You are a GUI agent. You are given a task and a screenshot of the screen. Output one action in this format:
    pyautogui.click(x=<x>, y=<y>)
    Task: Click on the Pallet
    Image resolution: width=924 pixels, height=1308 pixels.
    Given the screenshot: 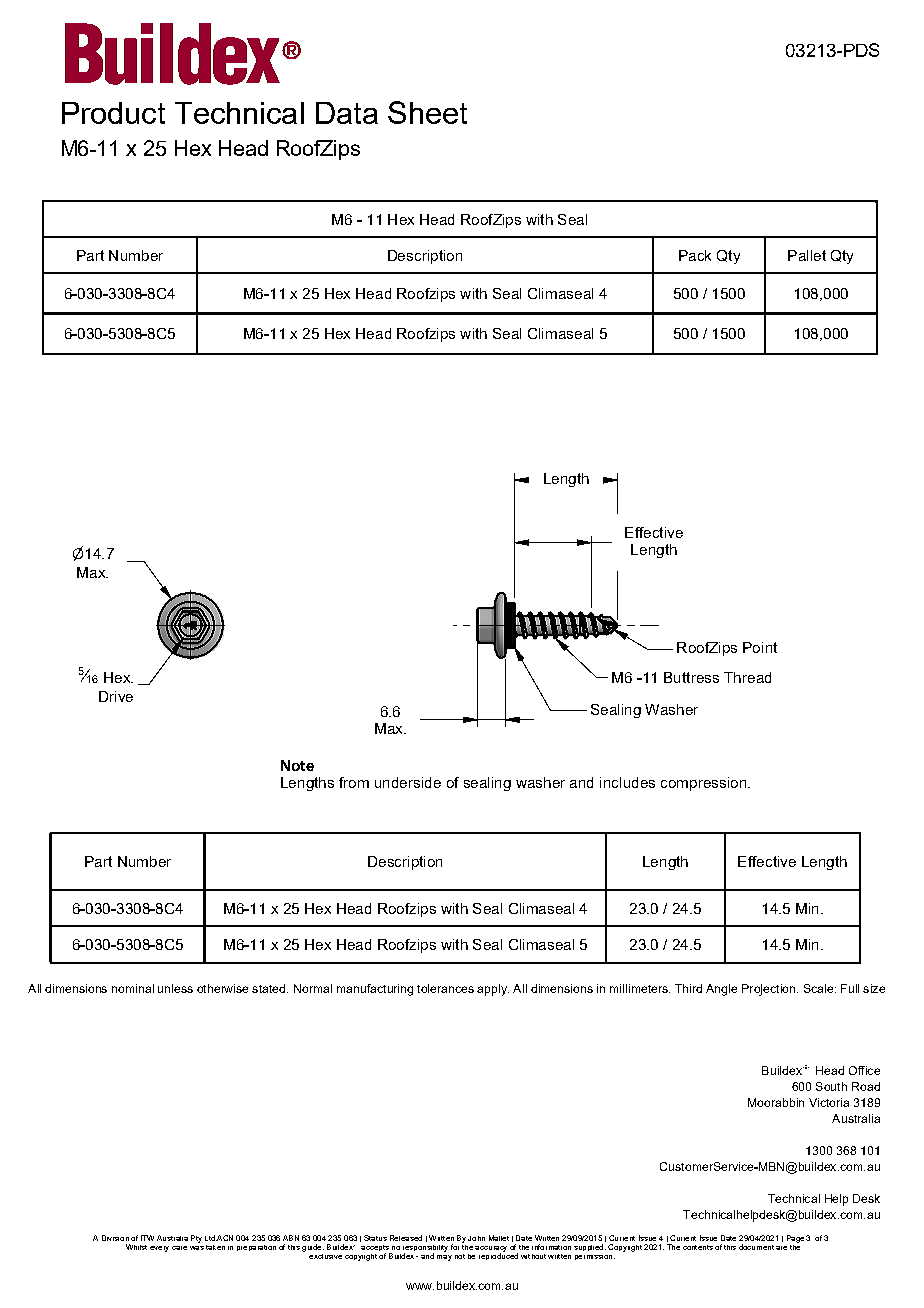 What is the action you would take?
    pyautogui.click(x=807, y=255)
